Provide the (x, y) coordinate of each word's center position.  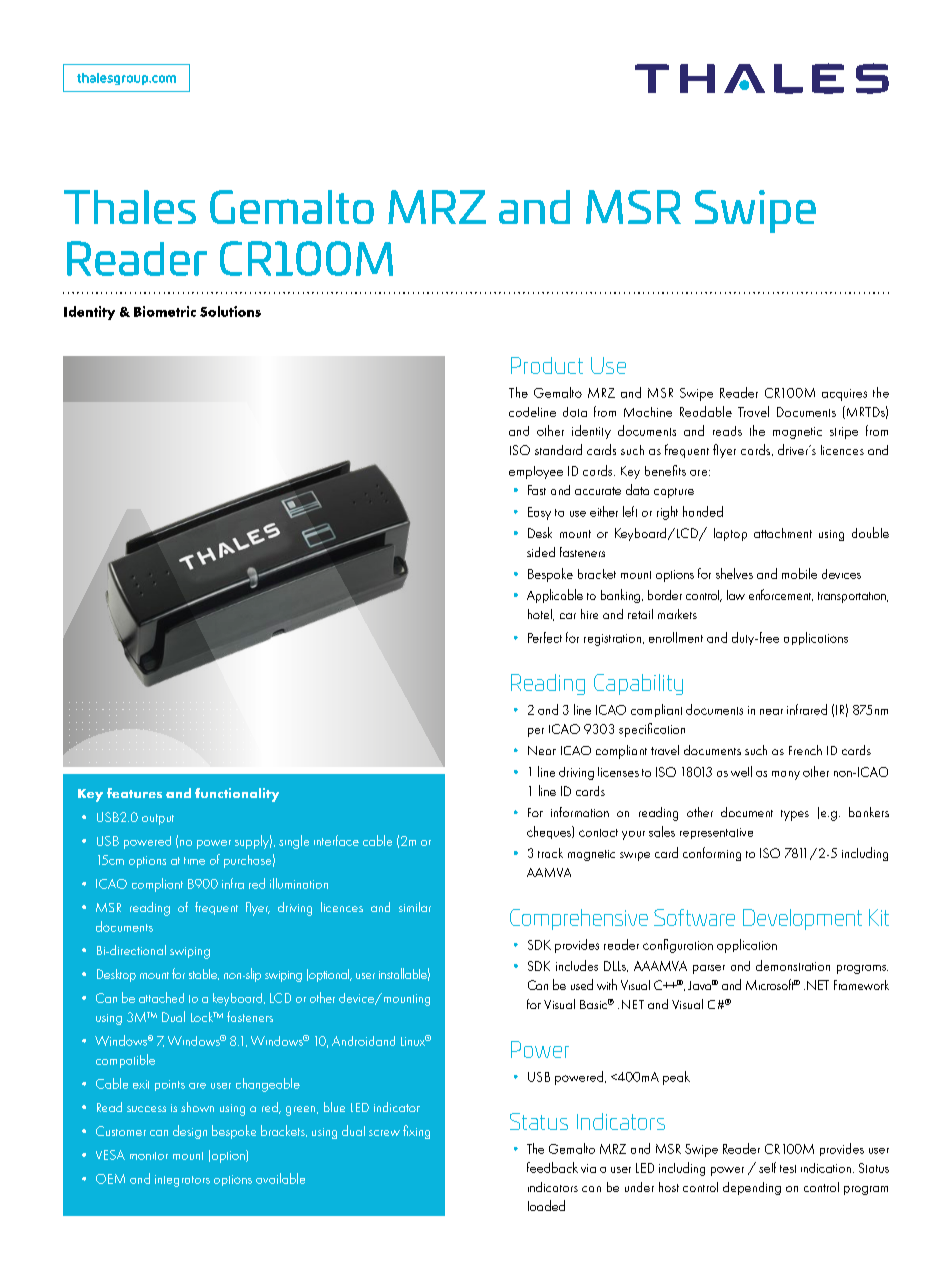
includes (577, 965)
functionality (237, 795)
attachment (783, 533)
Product (547, 365)
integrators (182, 1181)
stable (204, 974)
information (580, 812)
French (805, 750)
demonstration (793, 965)
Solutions (230, 311)
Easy (539, 513)
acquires (844, 395)
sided (541, 552)
